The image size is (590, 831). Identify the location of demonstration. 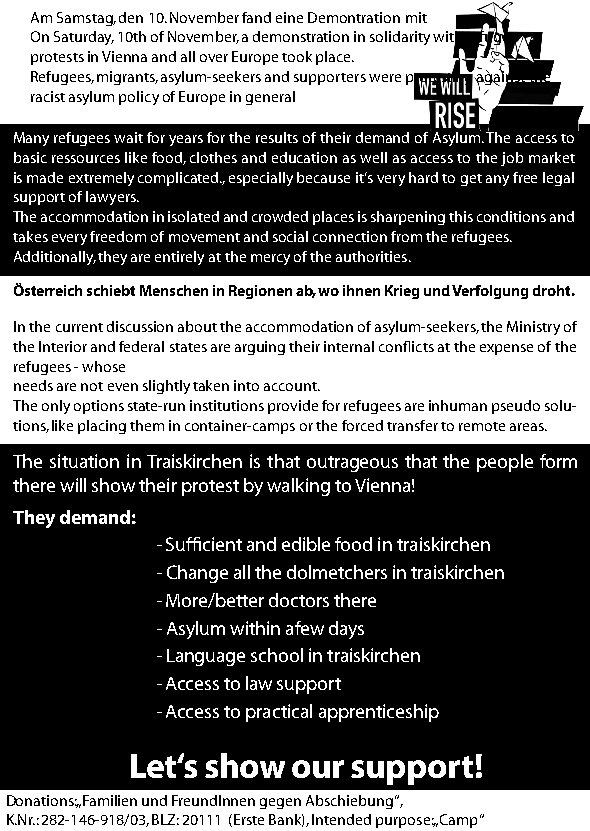
(301, 36).
